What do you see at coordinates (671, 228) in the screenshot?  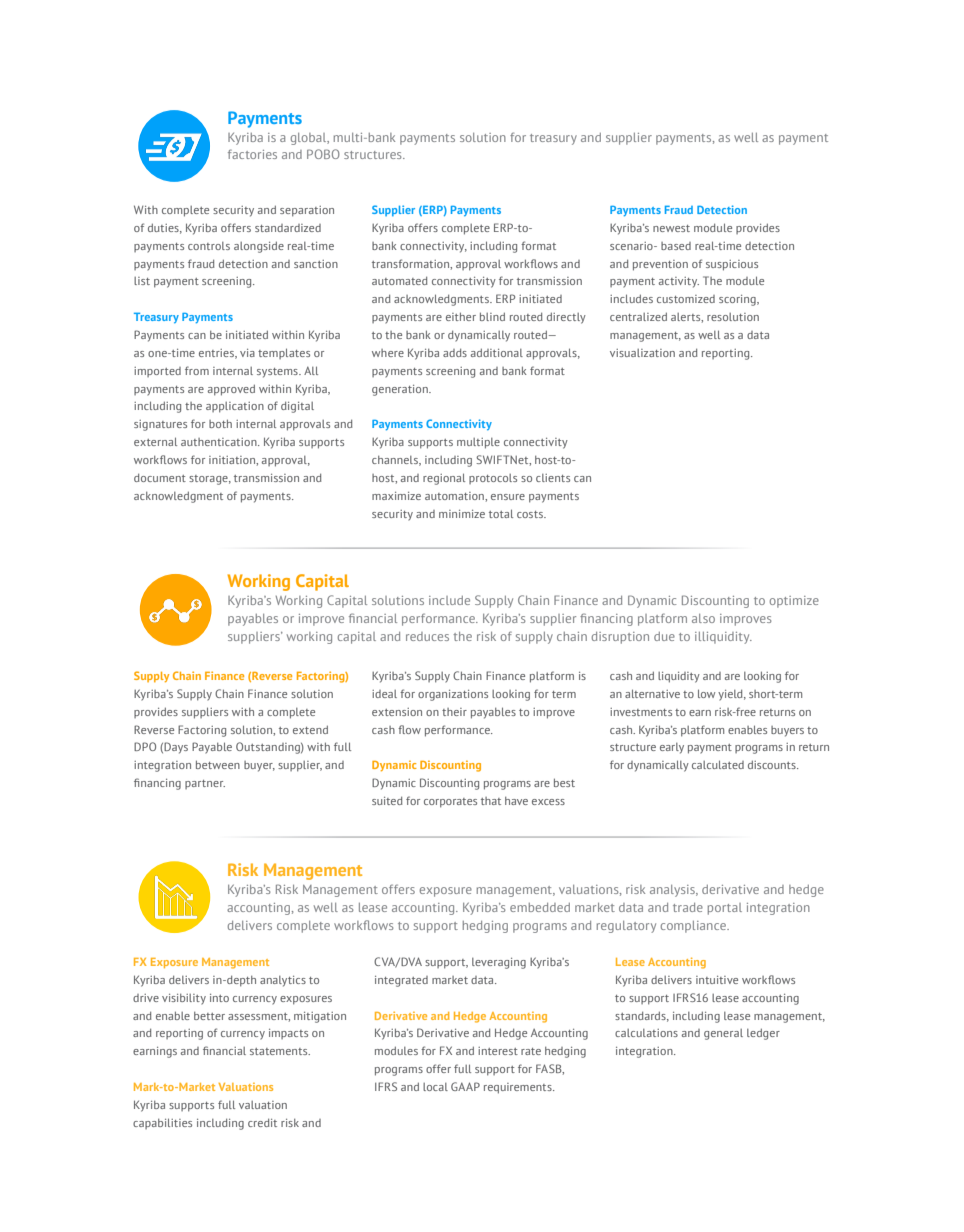 I see `newest` at bounding box center [671, 228].
